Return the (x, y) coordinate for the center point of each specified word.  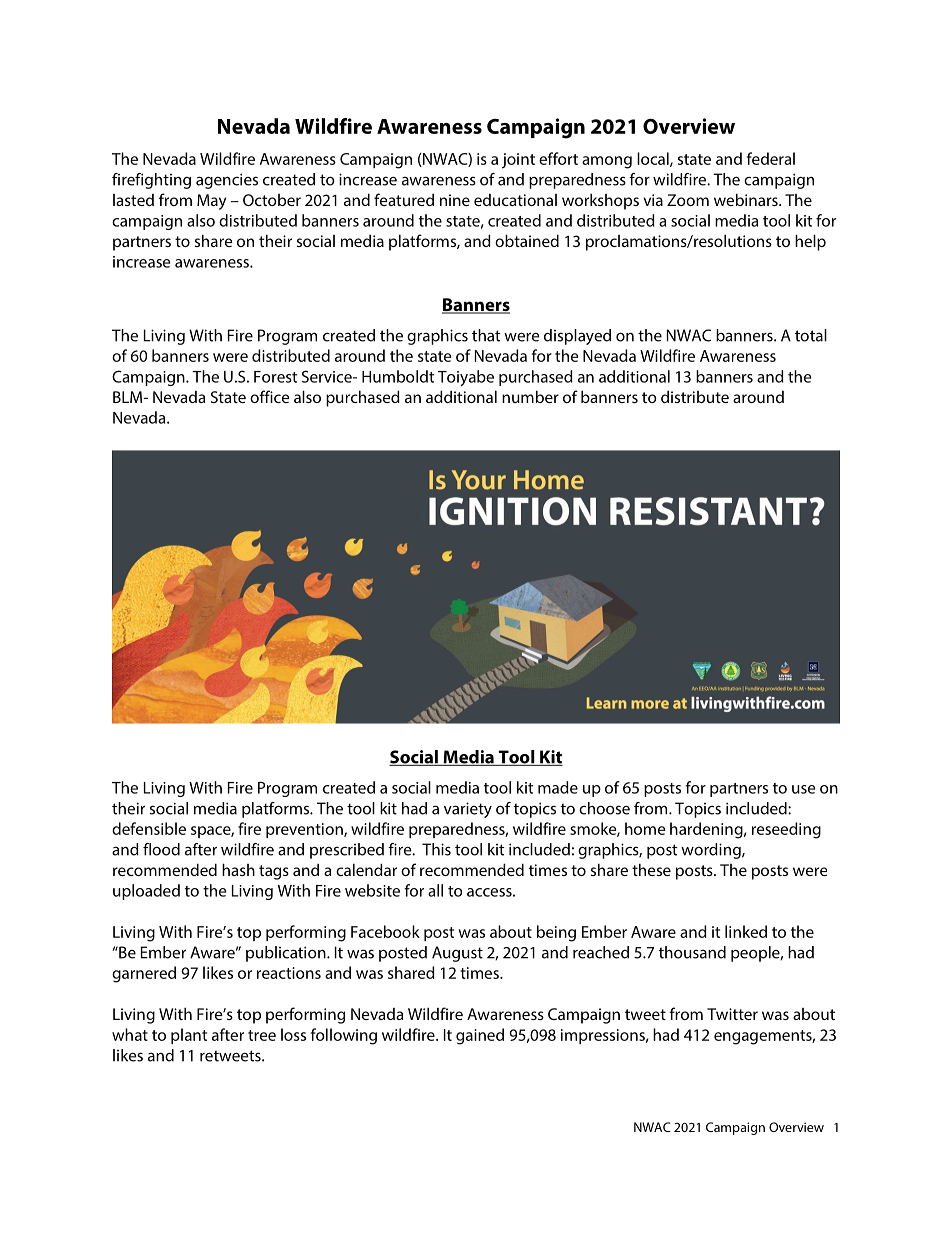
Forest (275, 377)
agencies (227, 181)
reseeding (786, 830)
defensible (149, 828)
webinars (747, 199)
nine (455, 200)
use (803, 789)
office (270, 396)
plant (189, 1036)
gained (480, 1036)
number (530, 396)
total (811, 335)
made (558, 787)
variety (468, 810)
